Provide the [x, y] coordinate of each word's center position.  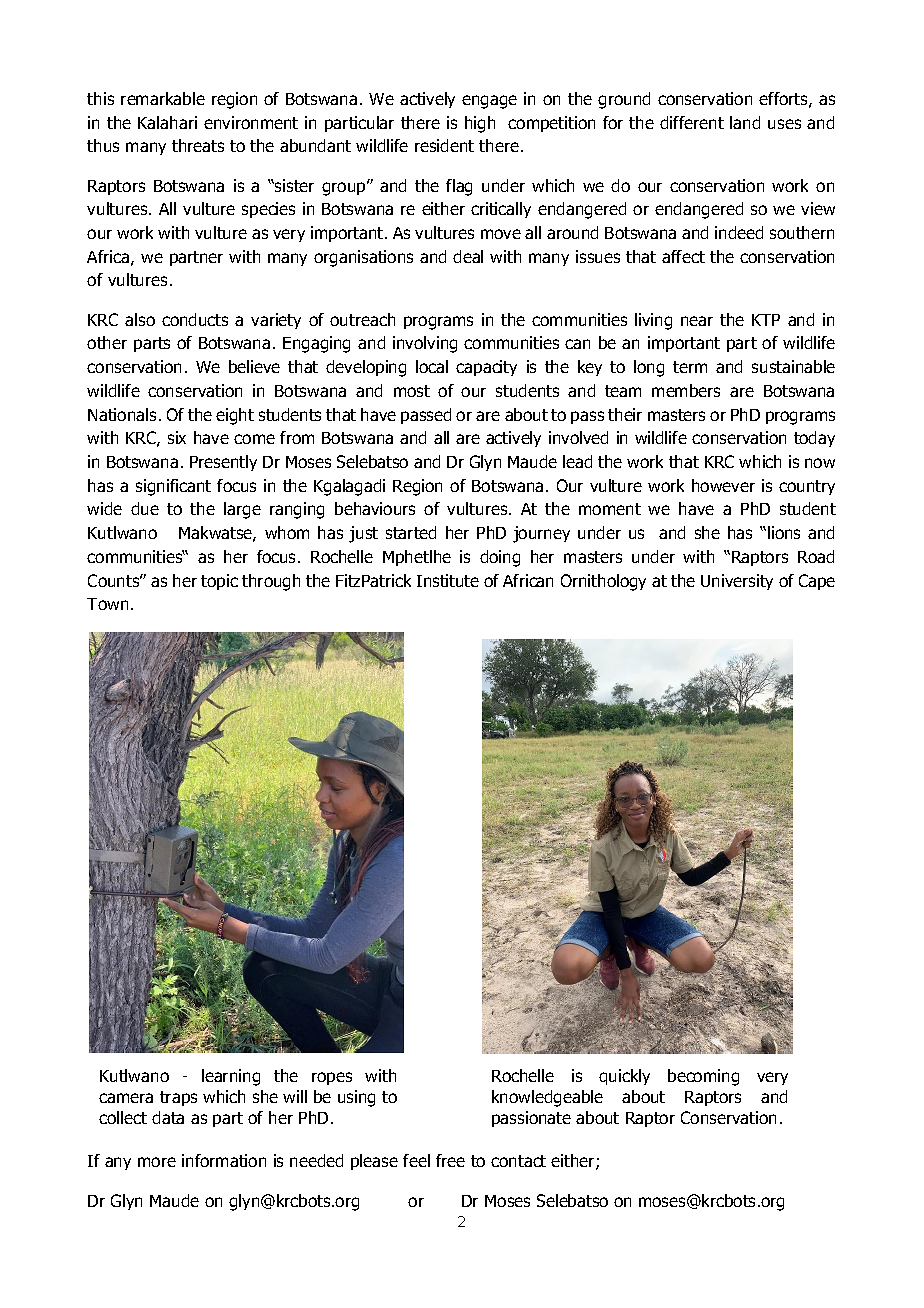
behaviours [375, 508]
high [480, 124]
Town [107, 604]
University [737, 582]
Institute [448, 580]
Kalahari [167, 122]
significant [173, 487]
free [450, 1160]
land [745, 122]
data [168, 1117]
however [723, 485]
